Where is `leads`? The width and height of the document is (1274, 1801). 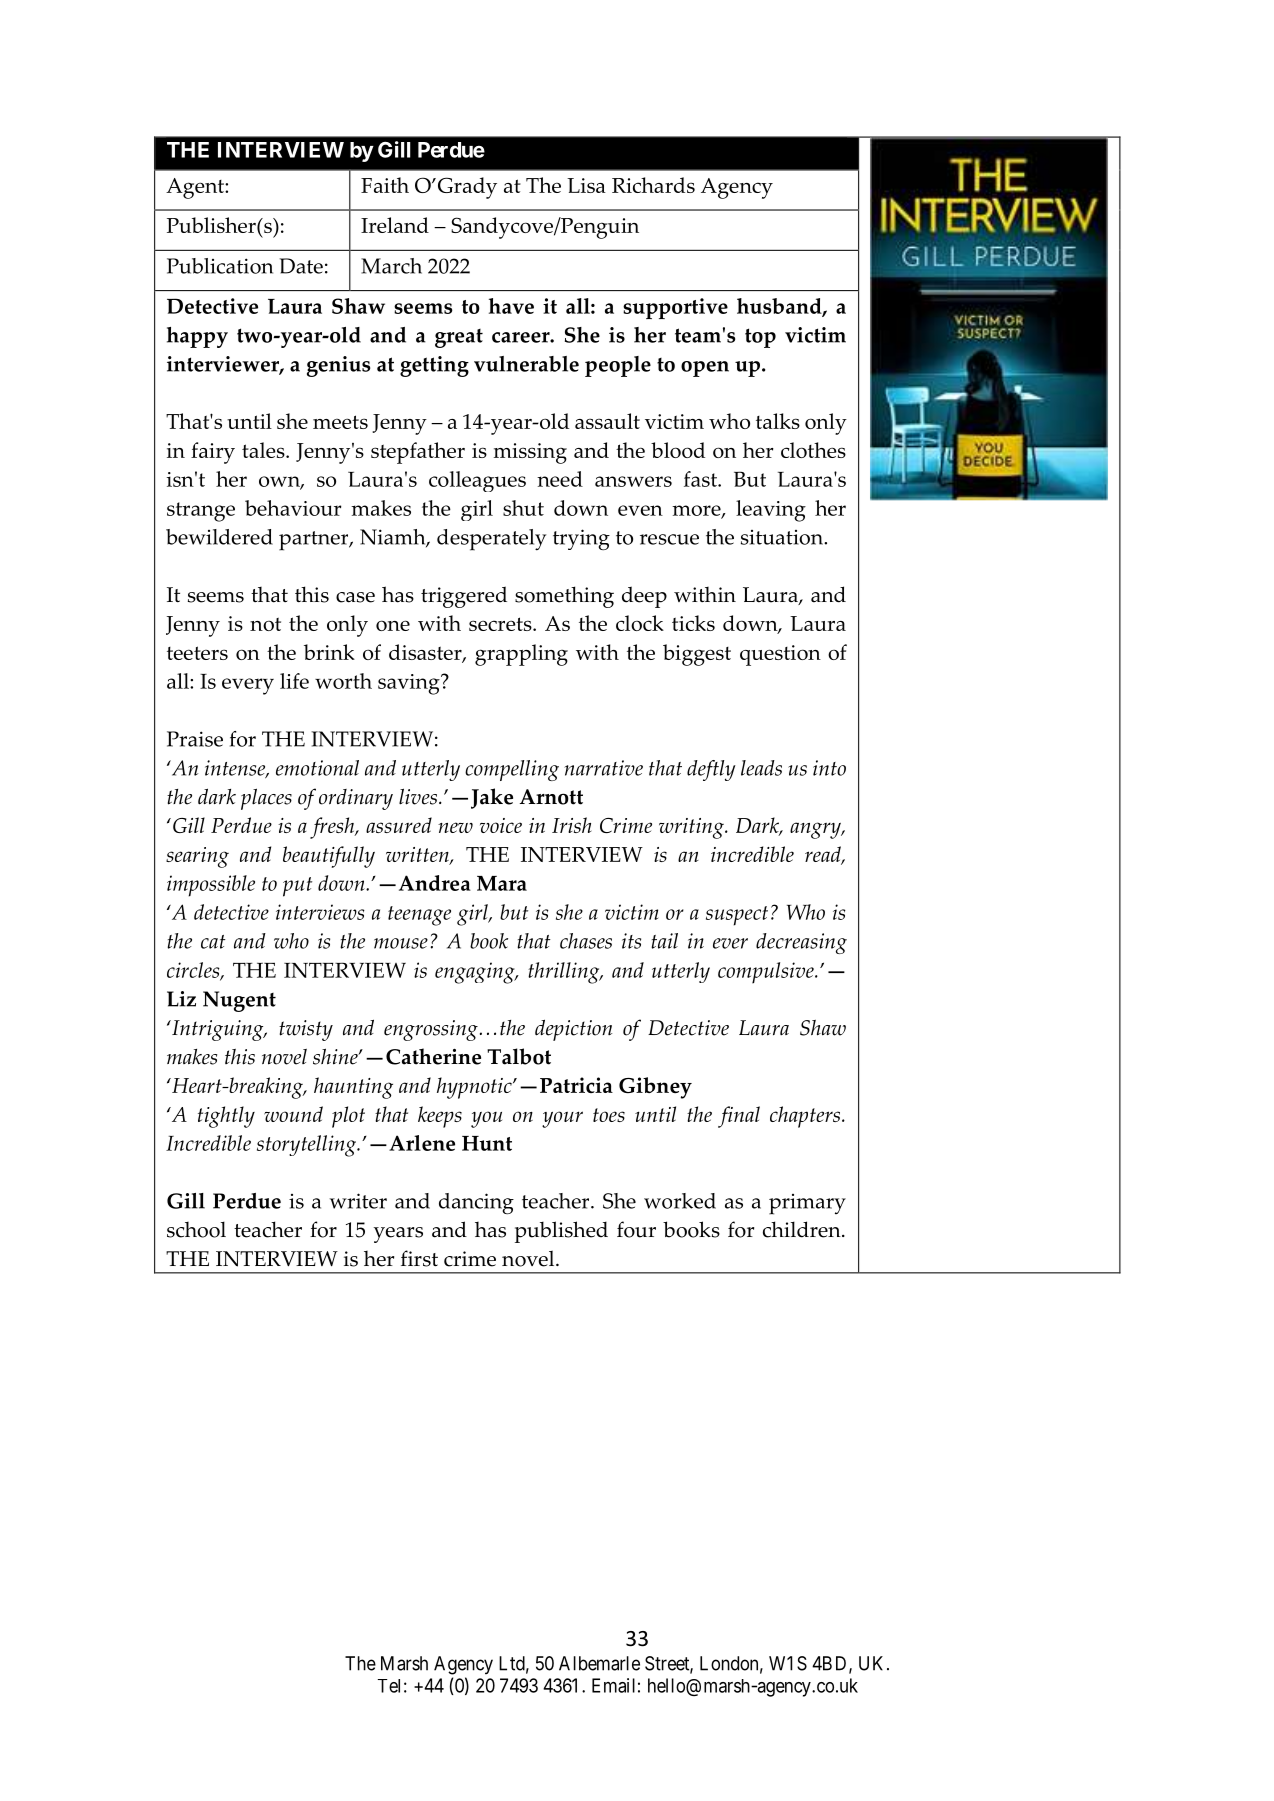
leads is located at coordinates (761, 768).
